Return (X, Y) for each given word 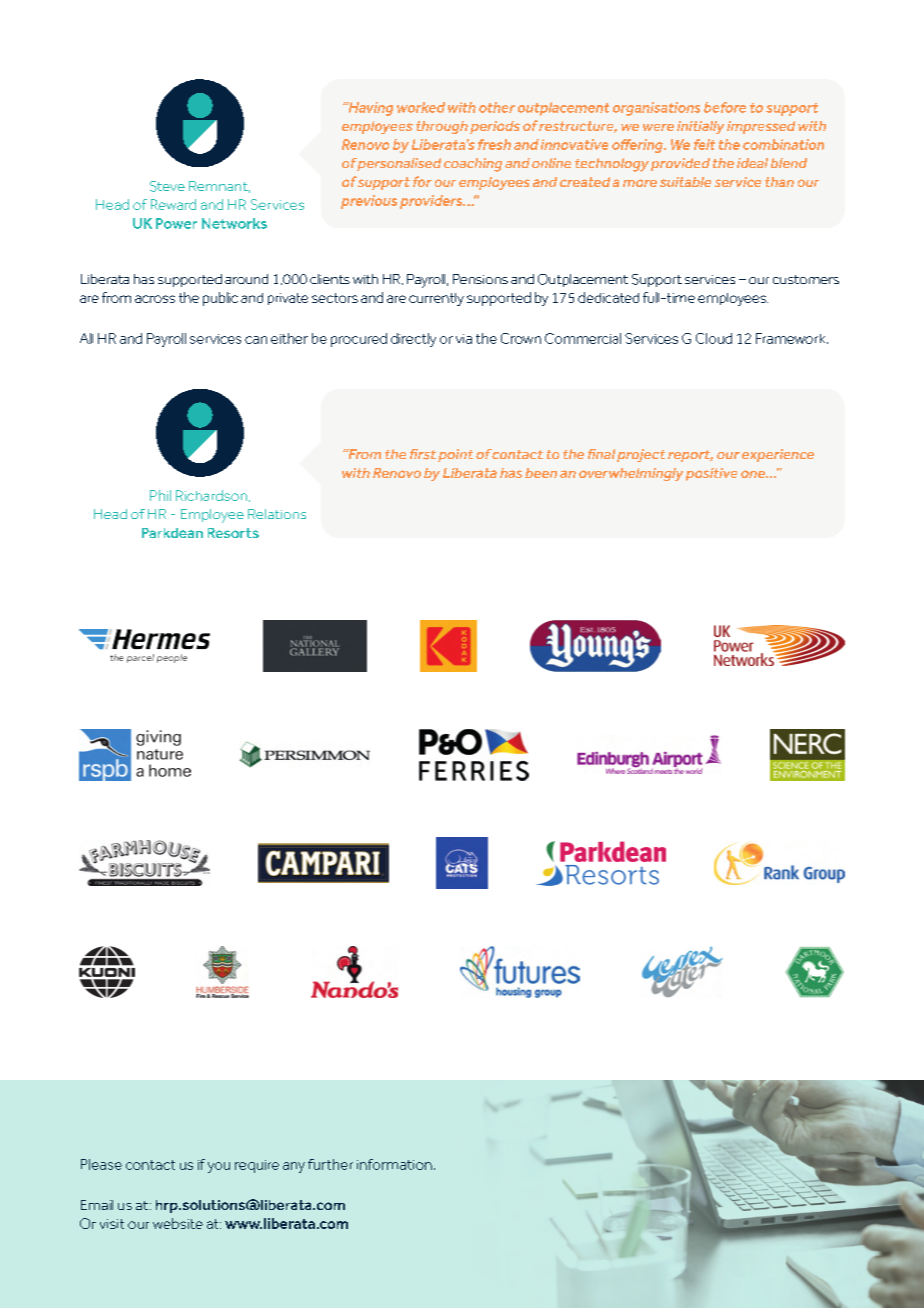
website (178, 1223)
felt (704, 144)
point (455, 455)
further (330, 1164)
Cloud (714, 338)
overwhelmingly (631, 474)
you (219, 1167)
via (464, 339)
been (541, 473)
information (394, 1164)
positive (711, 474)
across (155, 299)
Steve (167, 186)
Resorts (233, 533)
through (442, 127)
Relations (277, 514)
